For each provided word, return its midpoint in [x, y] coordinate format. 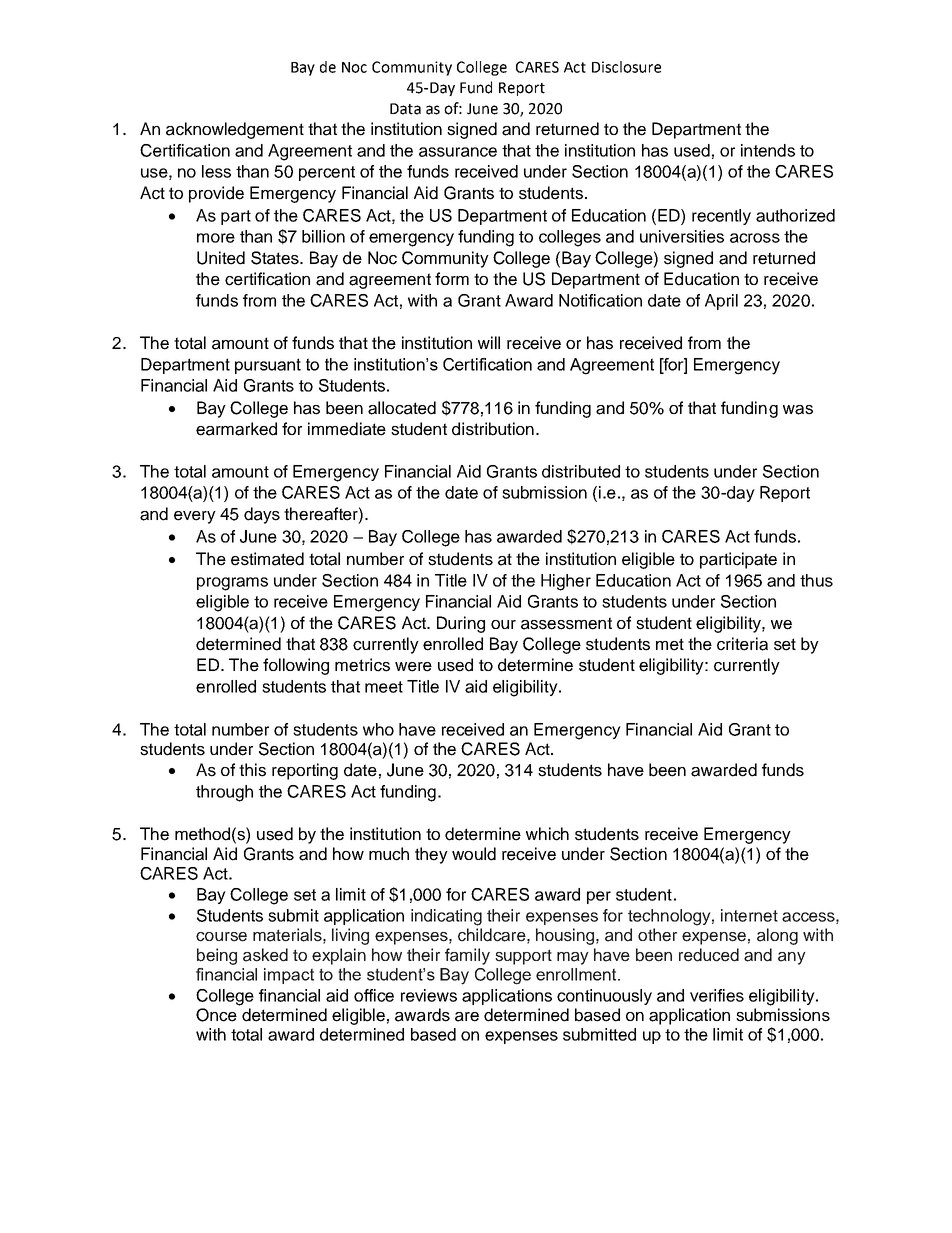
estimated [267, 559]
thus [816, 580]
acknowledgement [235, 130]
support [523, 957]
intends [768, 150]
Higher [566, 582]
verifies [717, 995]
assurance [458, 152]
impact [289, 976]
